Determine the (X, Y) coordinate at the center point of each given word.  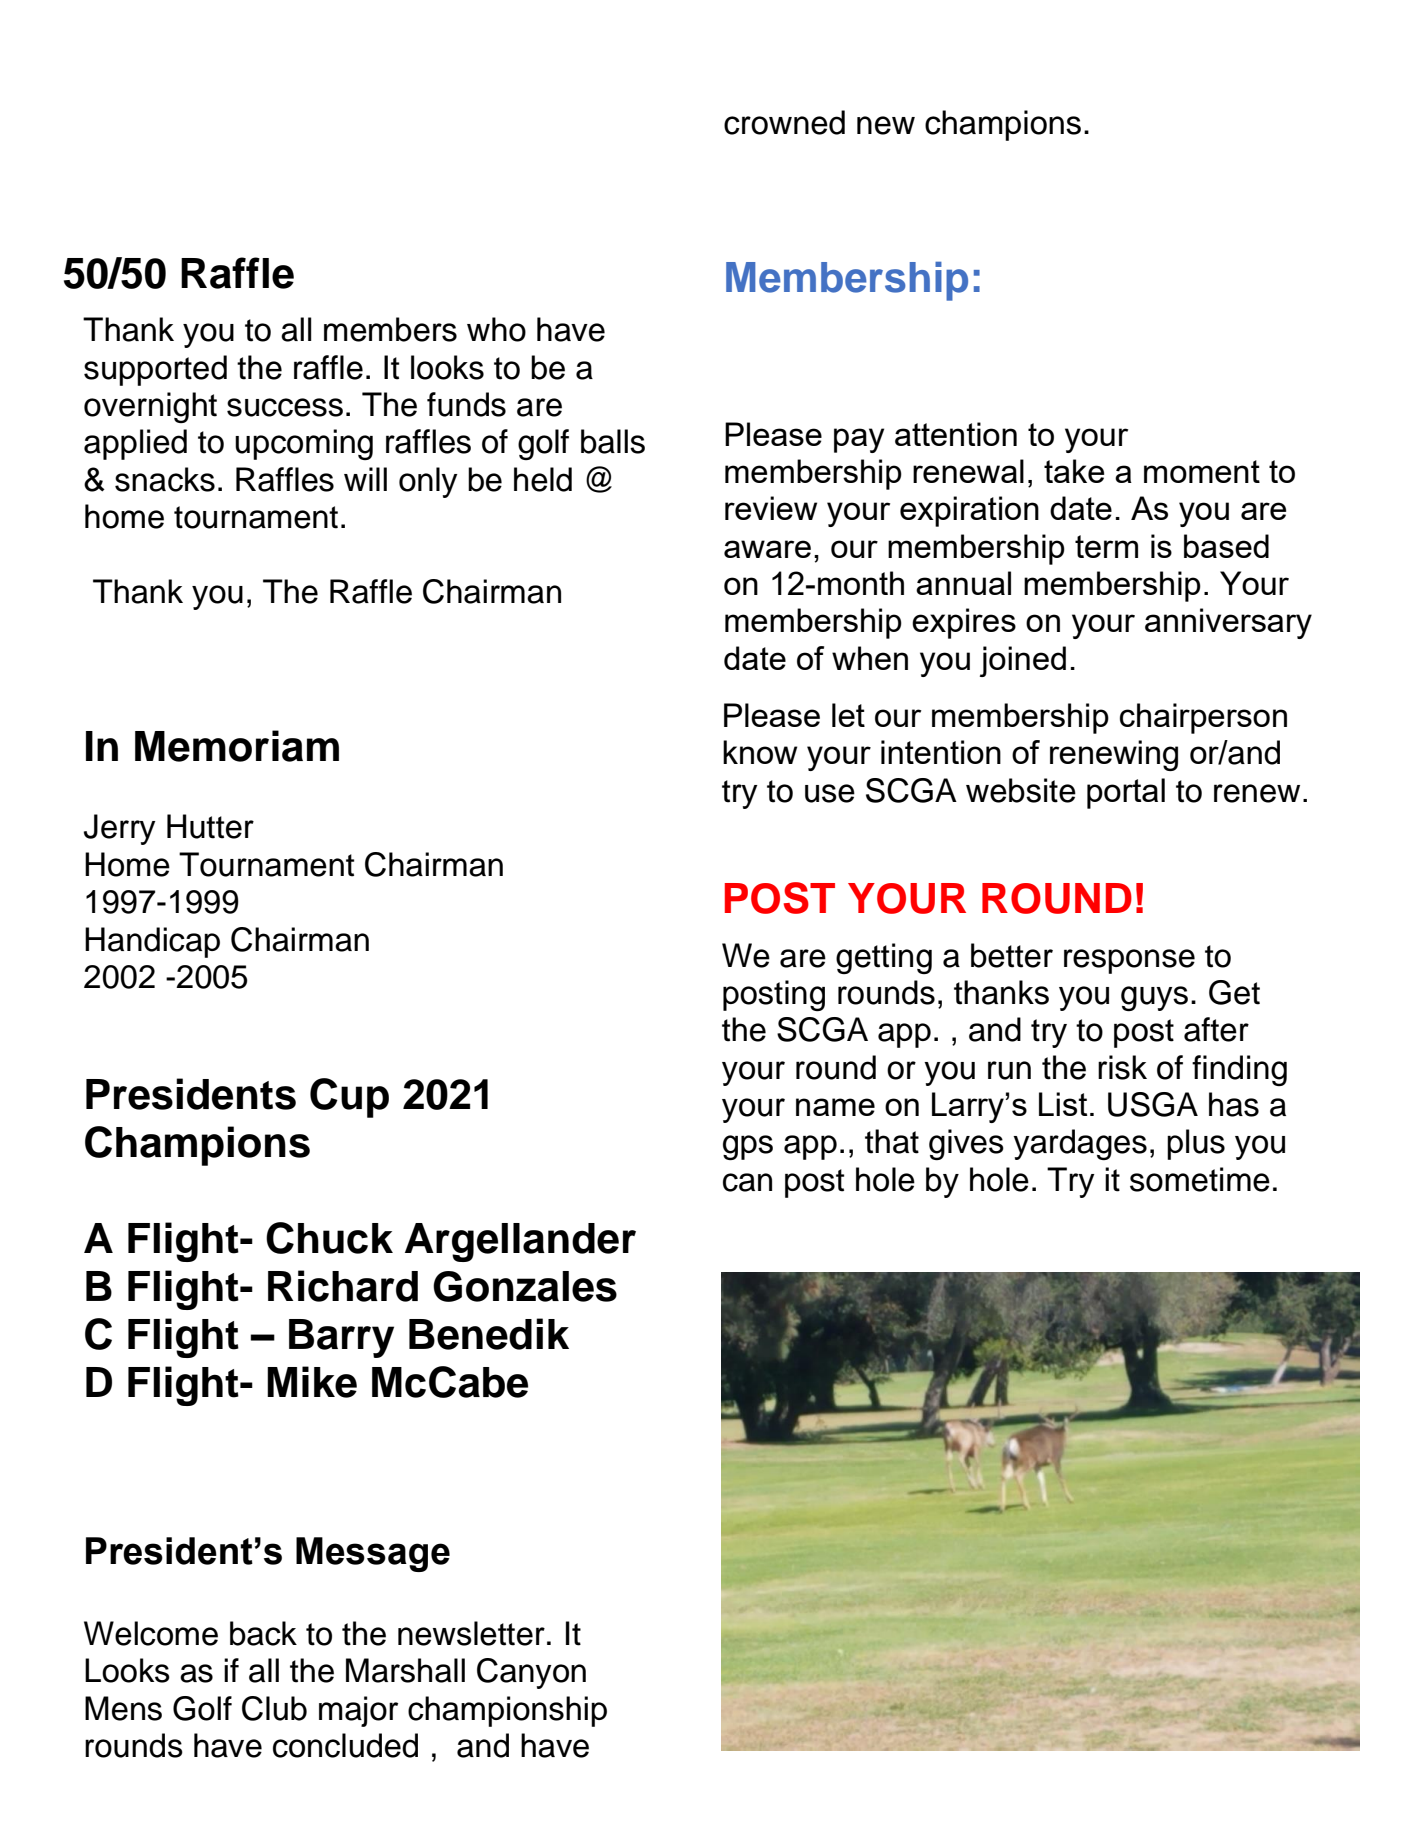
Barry (341, 1338)
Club (274, 1708)
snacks (165, 479)
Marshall (405, 1670)
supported (155, 370)
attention (956, 434)
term (1106, 546)
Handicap (152, 942)
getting (884, 958)
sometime (1200, 1179)
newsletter (471, 1633)
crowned (784, 122)
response (1129, 961)
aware (767, 549)
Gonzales (525, 1286)
